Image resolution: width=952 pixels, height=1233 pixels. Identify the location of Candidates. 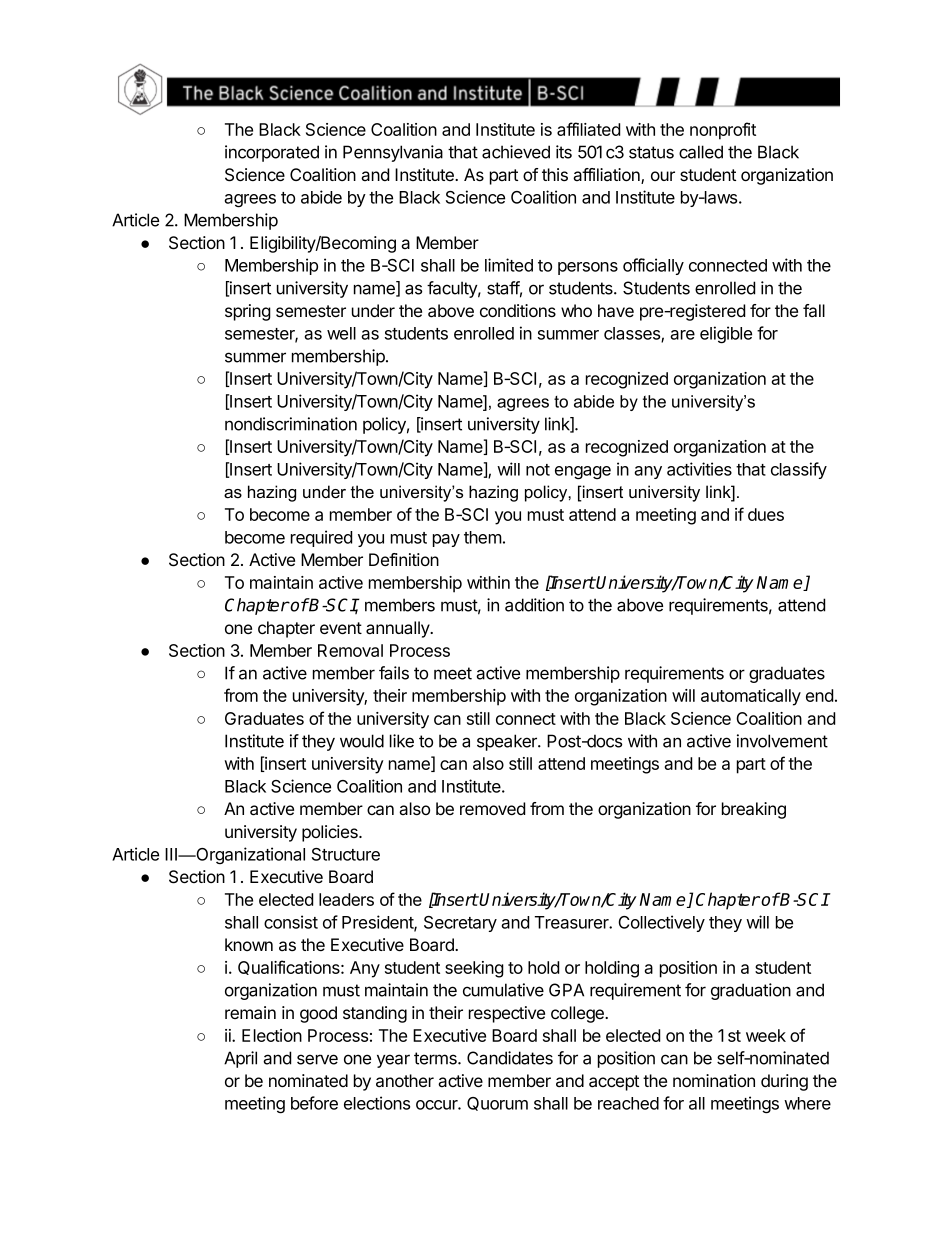
(510, 1058).
